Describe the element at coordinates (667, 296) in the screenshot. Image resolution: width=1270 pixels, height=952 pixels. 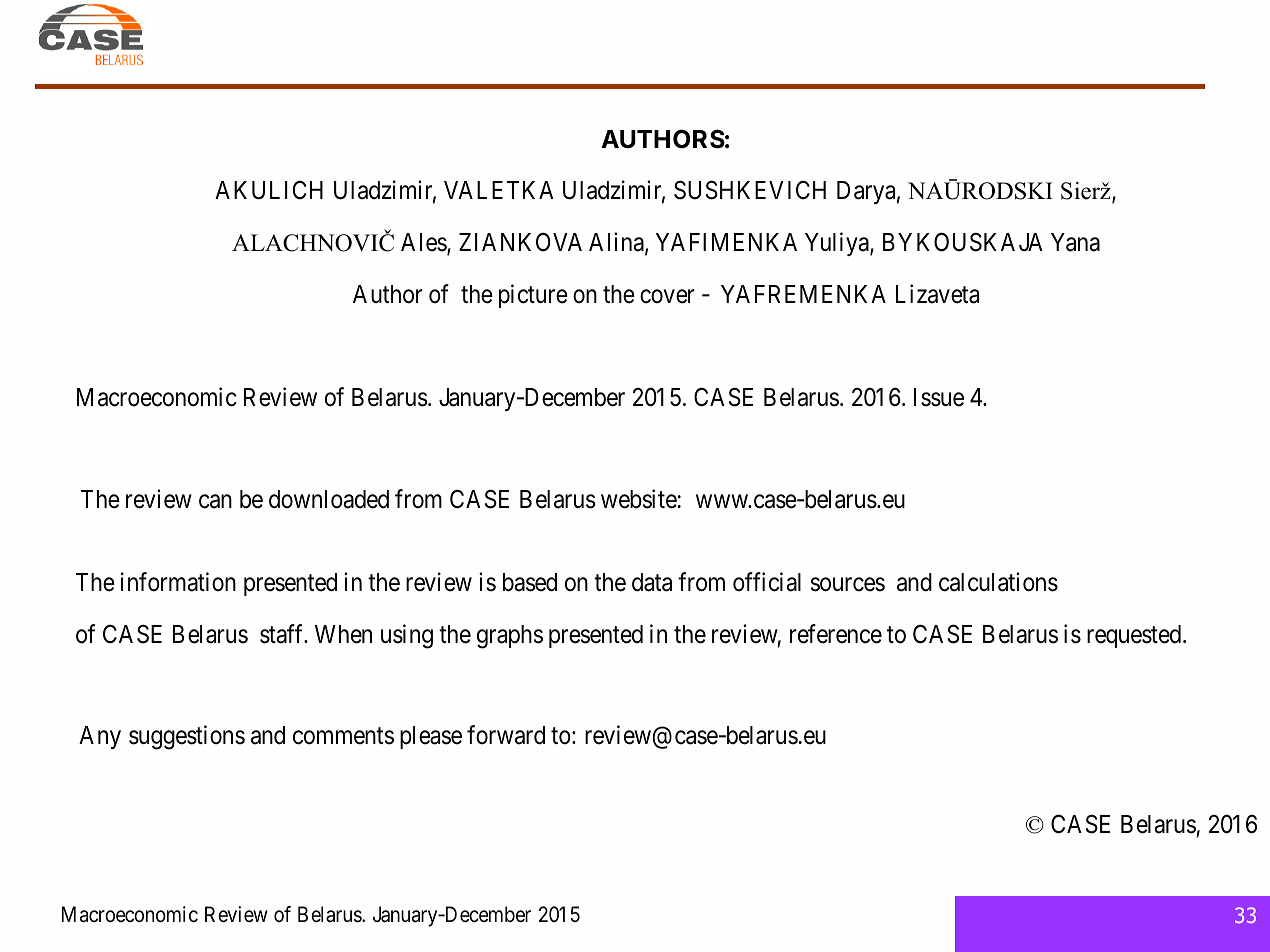
I see `cover` at that location.
